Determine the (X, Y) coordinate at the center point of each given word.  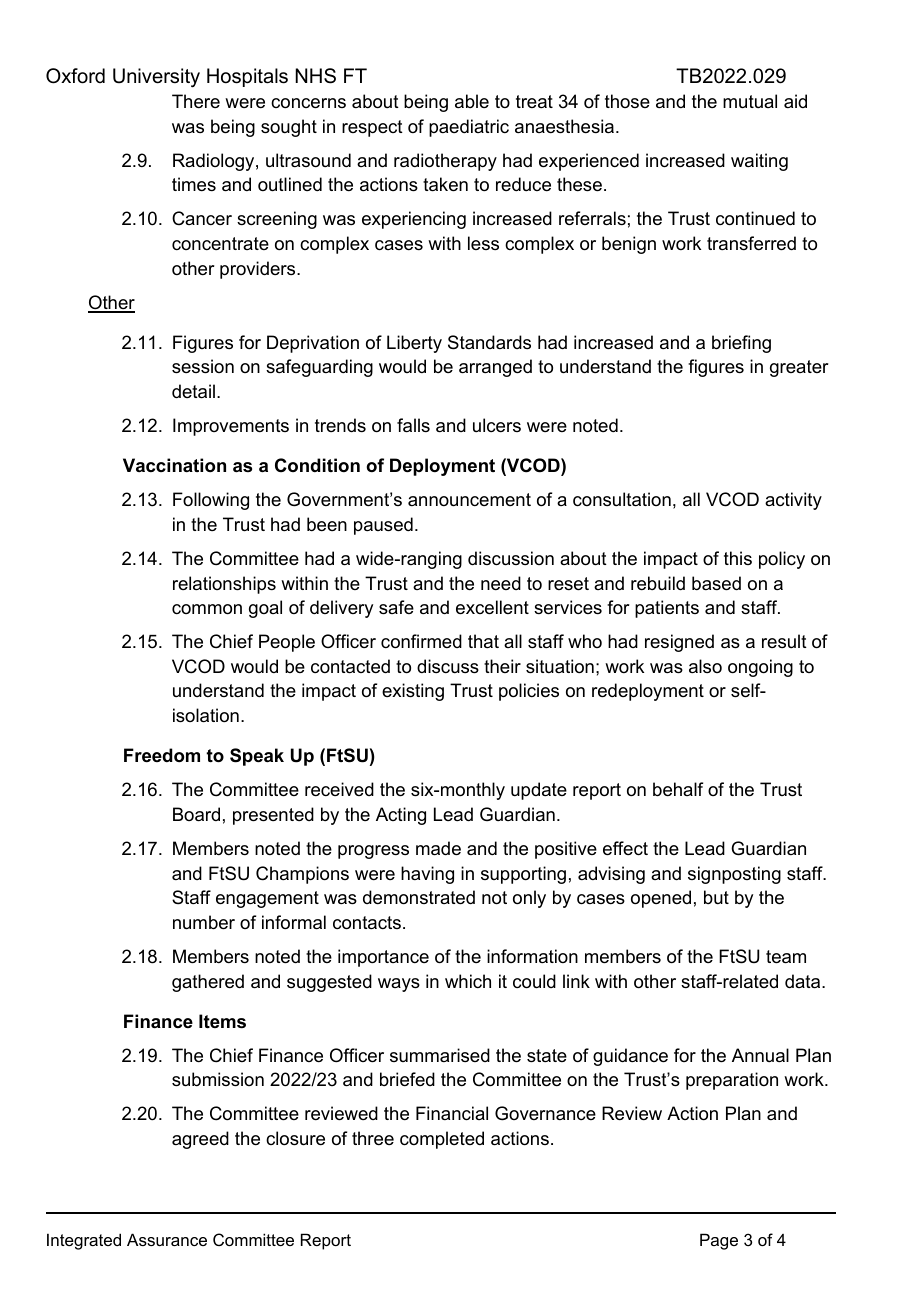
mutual (750, 101)
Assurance (167, 1239)
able (472, 101)
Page (719, 1241)
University (156, 78)
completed (442, 1140)
